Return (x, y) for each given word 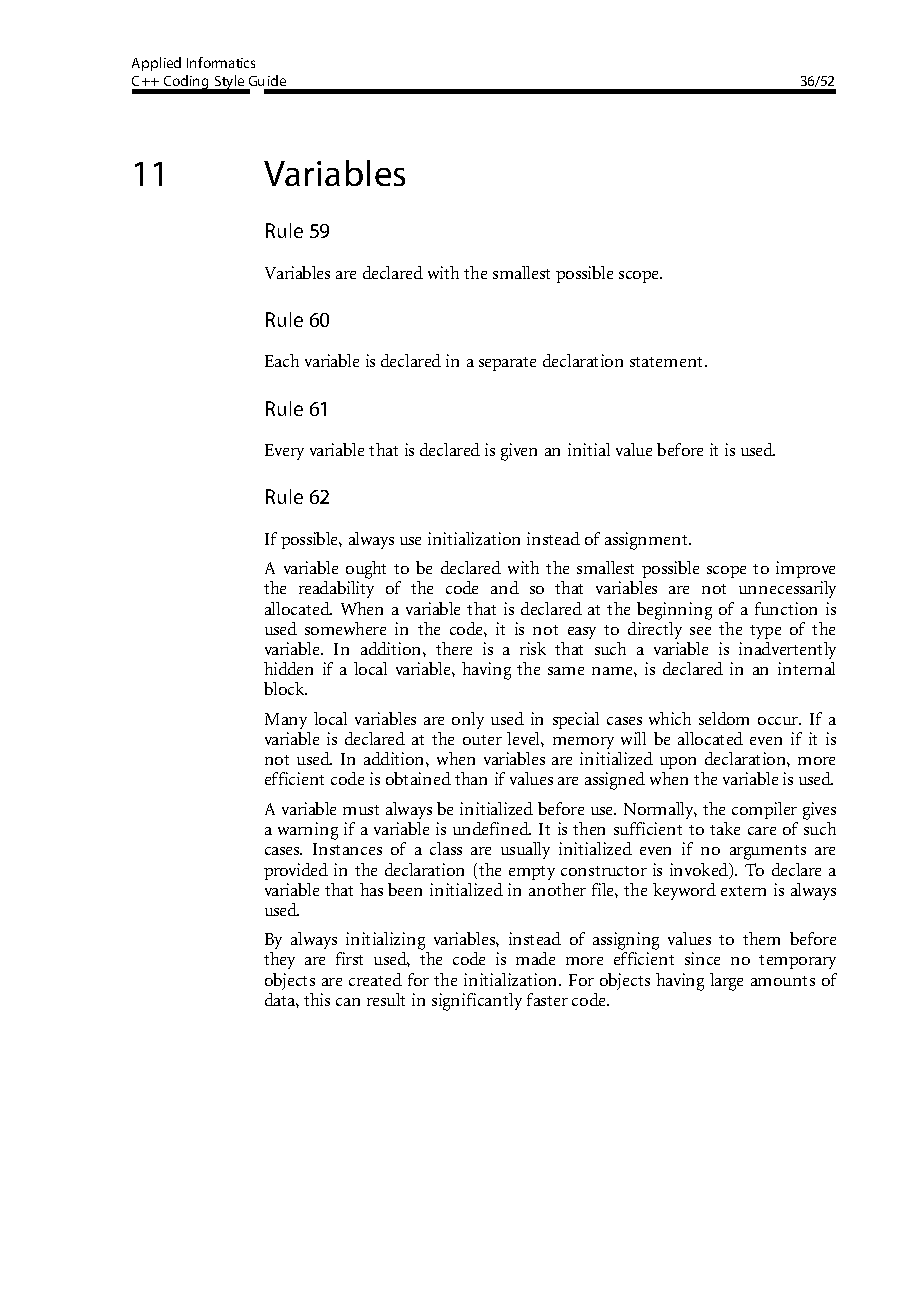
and (505, 587)
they (279, 960)
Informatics (221, 62)
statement (668, 362)
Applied (156, 64)
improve (805, 569)
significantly (477, 1002)
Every (284, 452)
